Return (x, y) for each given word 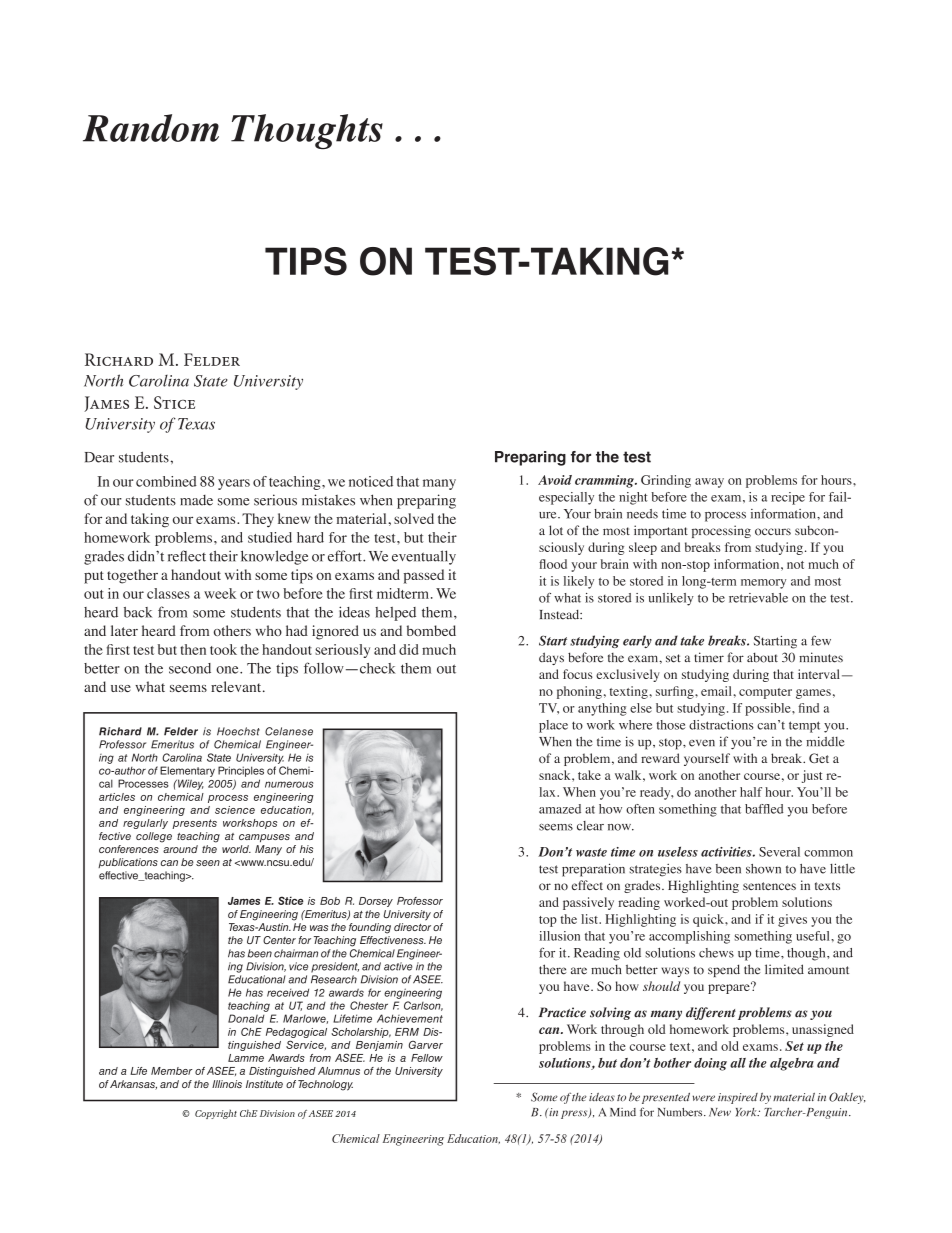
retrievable (758, 598)
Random (151, 128)
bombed (431, 630)
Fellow (427, 1058)
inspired (738, 1098)
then (193, 649)
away (709, 483)
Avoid (555, 480)
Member (172, 1071)
